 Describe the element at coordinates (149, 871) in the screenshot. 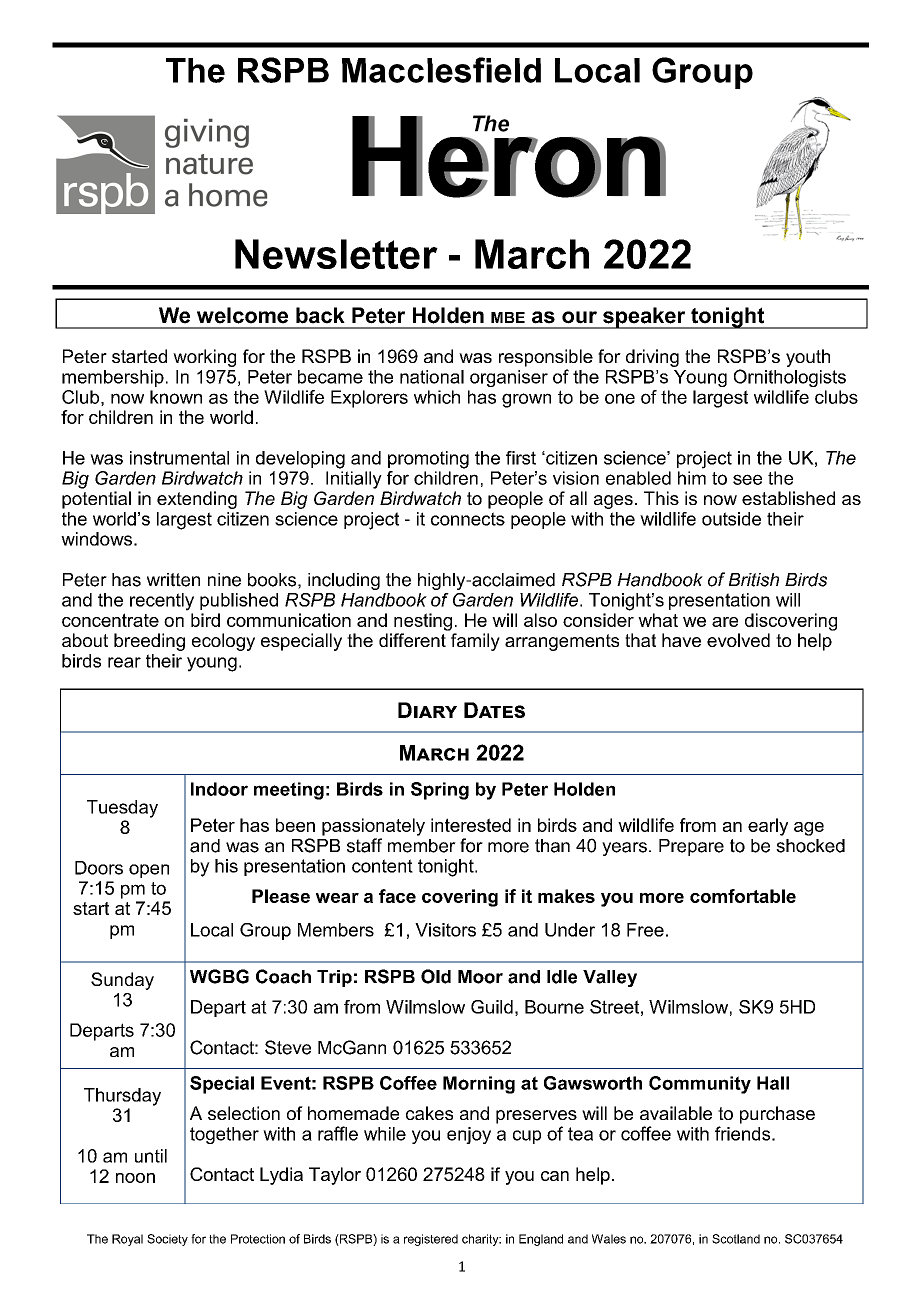

I see `open` at that location.
